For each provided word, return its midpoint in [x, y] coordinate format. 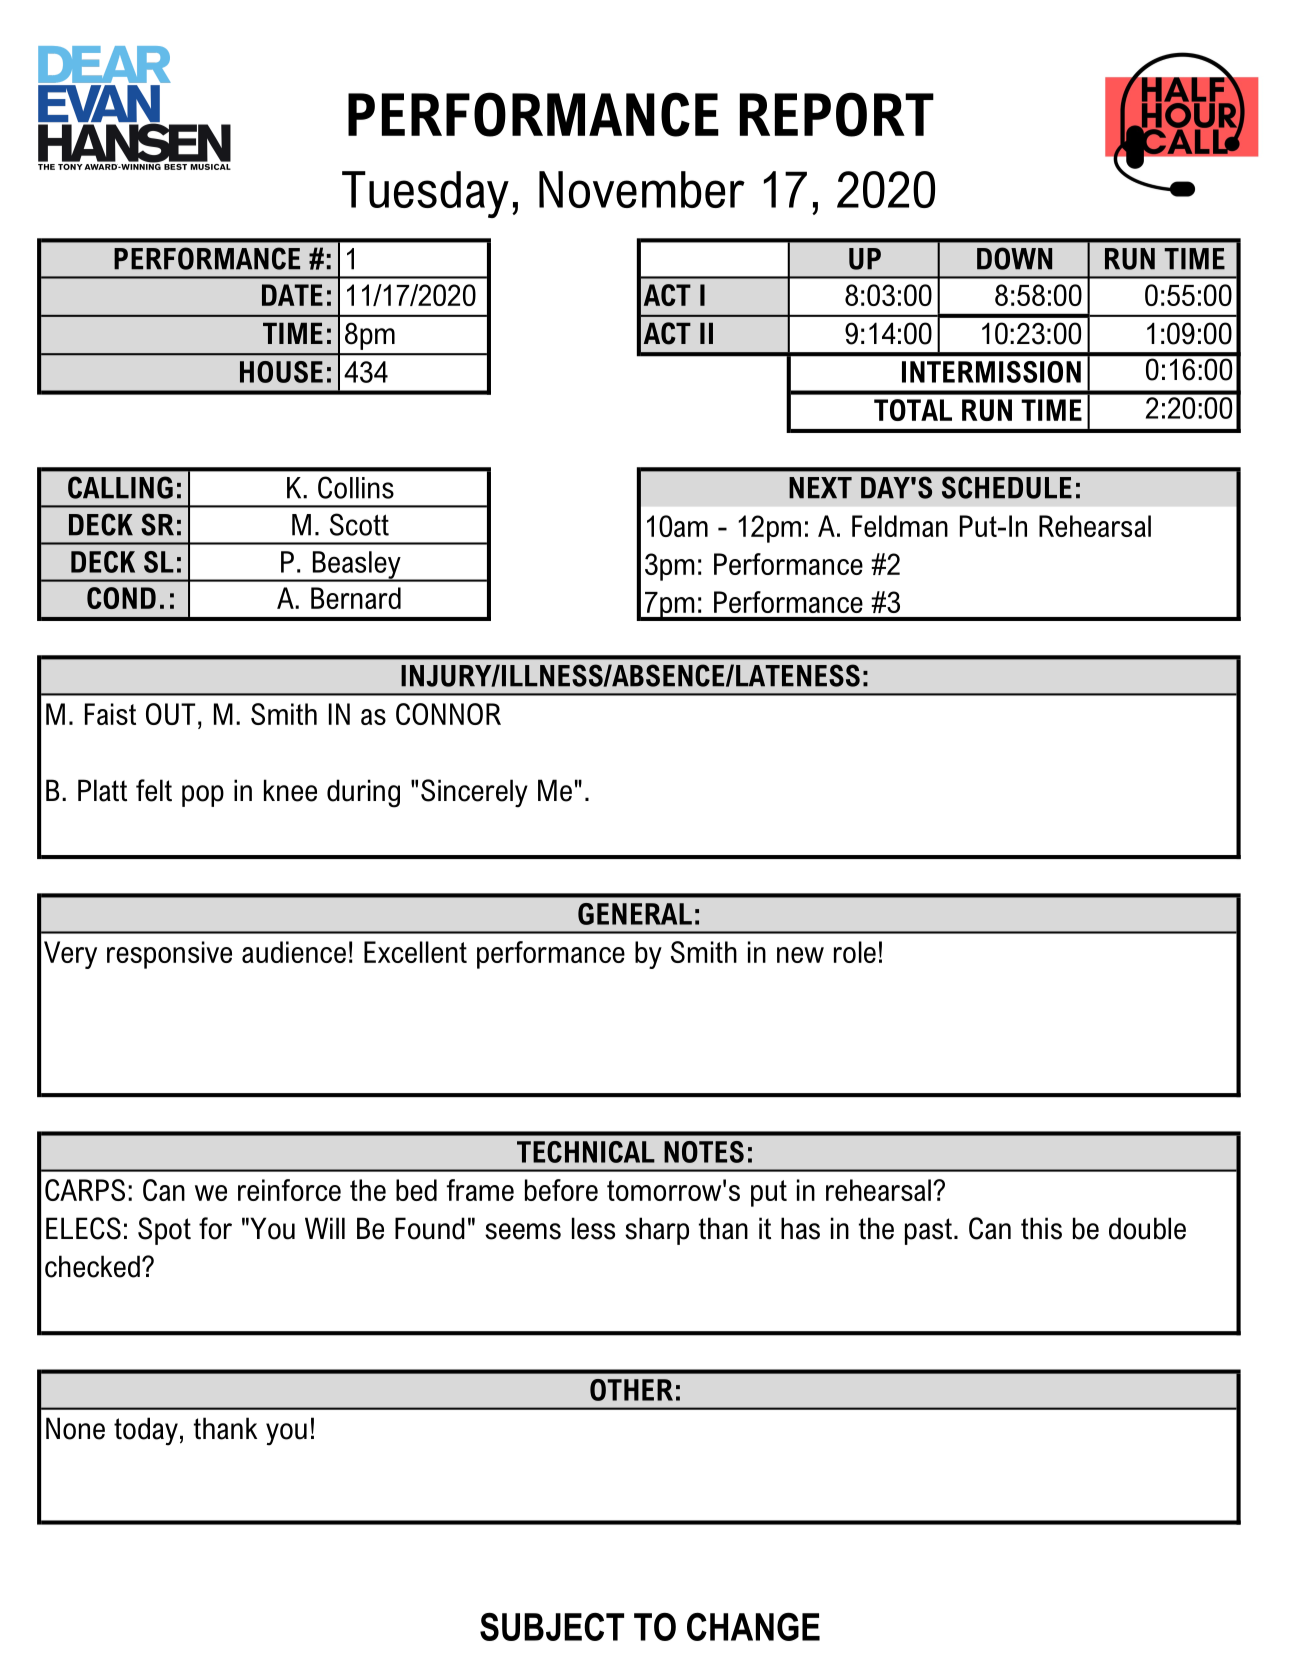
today [146, 1431]
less [593, 1228]
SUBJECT [552, 1627]
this [1041, 1228]
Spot [164, 1231]
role [855, 952]
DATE [292, 295]
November [642, 189]
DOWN [1014, 258]
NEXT [820, 488]
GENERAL [635, 914]
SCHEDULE [1007, 487]
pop [203, 796]
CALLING [120, 487]
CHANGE [753, 1627]
